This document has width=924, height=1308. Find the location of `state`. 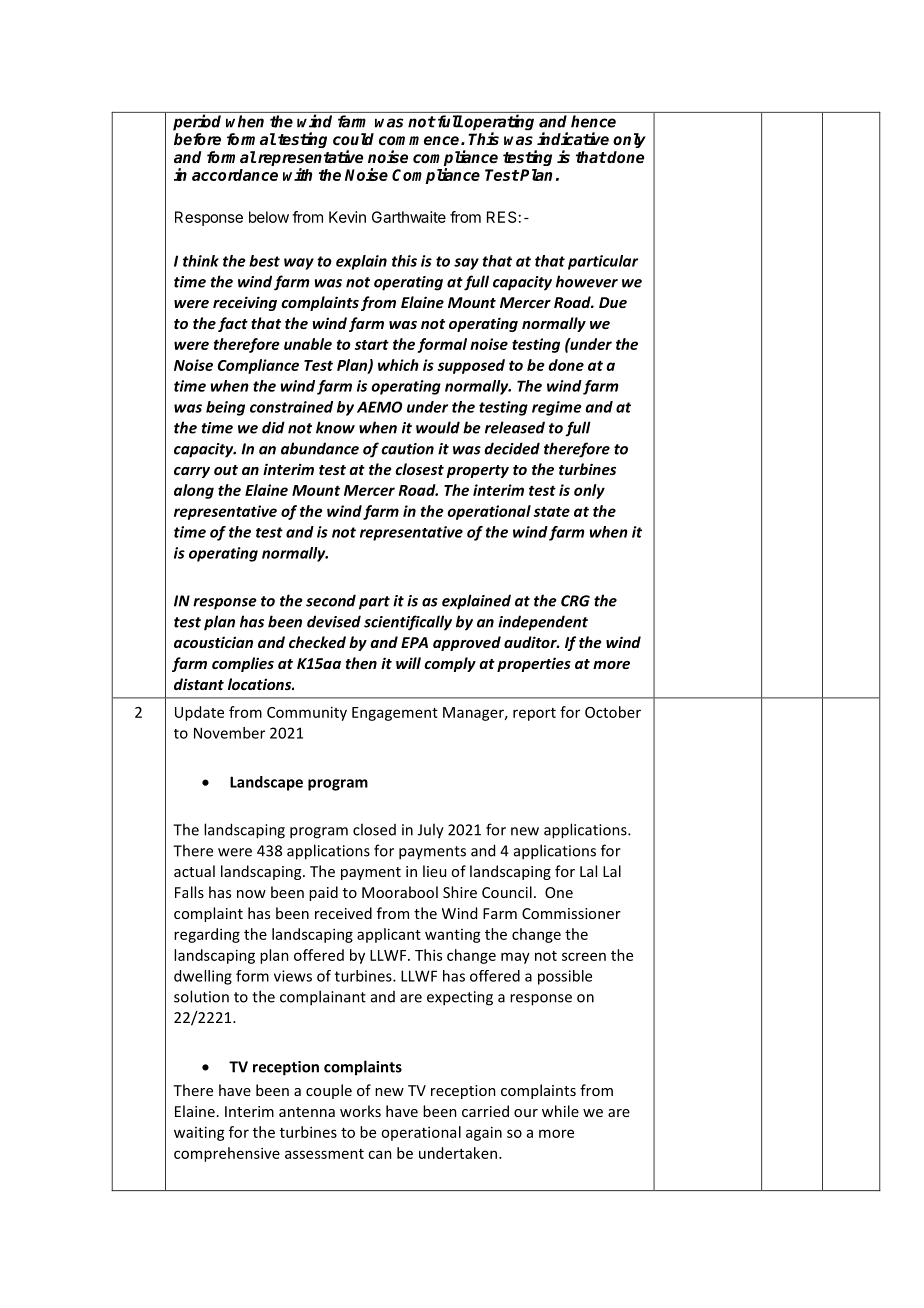

state is located at coordinates (552, 512).
